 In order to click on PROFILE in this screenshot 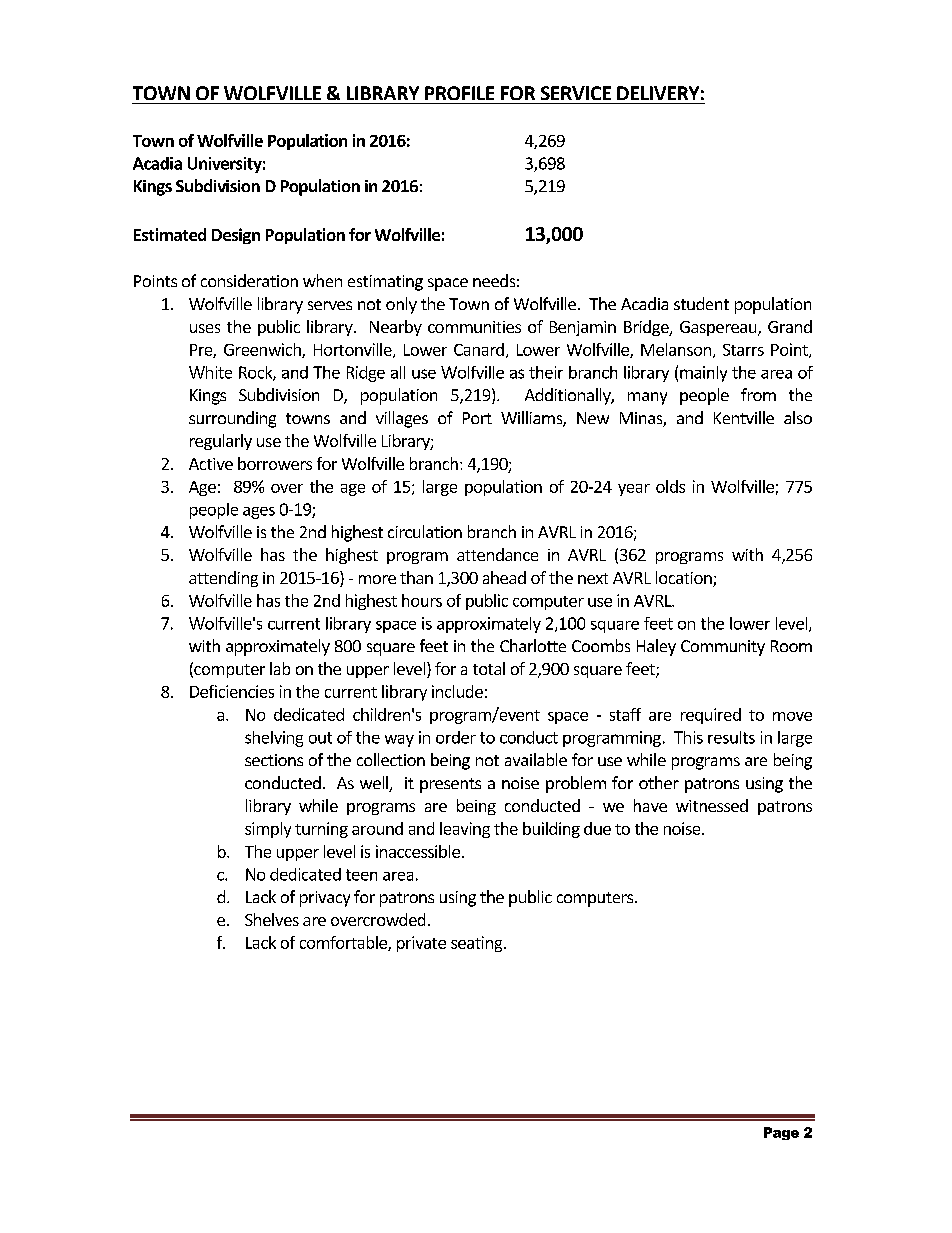, I will do `click(459, 93)`.
